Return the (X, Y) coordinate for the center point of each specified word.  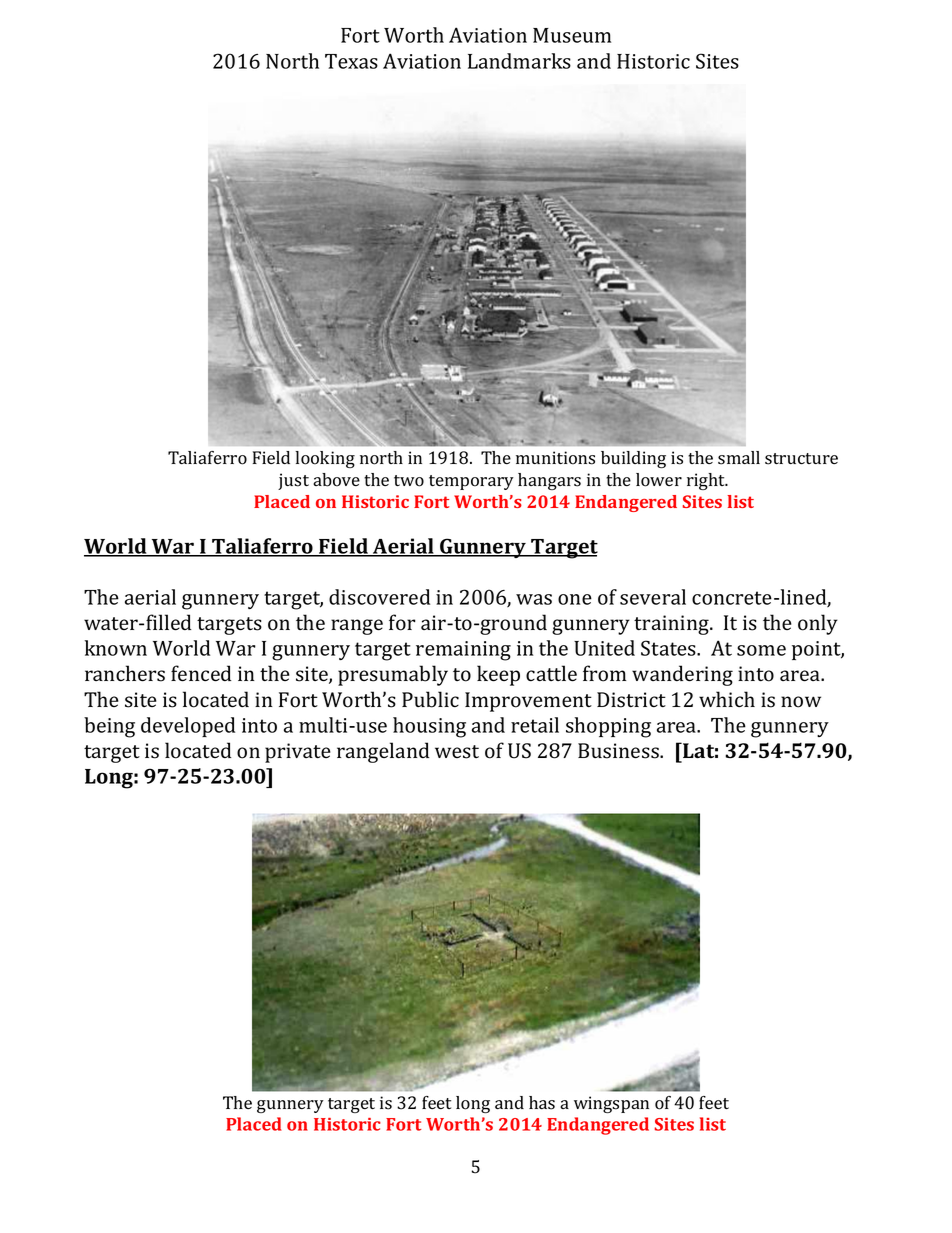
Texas (351, 61)
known (116, 648)
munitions (555, 458)
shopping (608, 727)
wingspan (611, 1104)
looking (325, 459)
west (457, 752)
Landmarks (519, 61)
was (534, 599)
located (198, 750)
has (542, 1103)
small (739, 458)
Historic (653, 61)
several (653, 597)
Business (619, 751)
